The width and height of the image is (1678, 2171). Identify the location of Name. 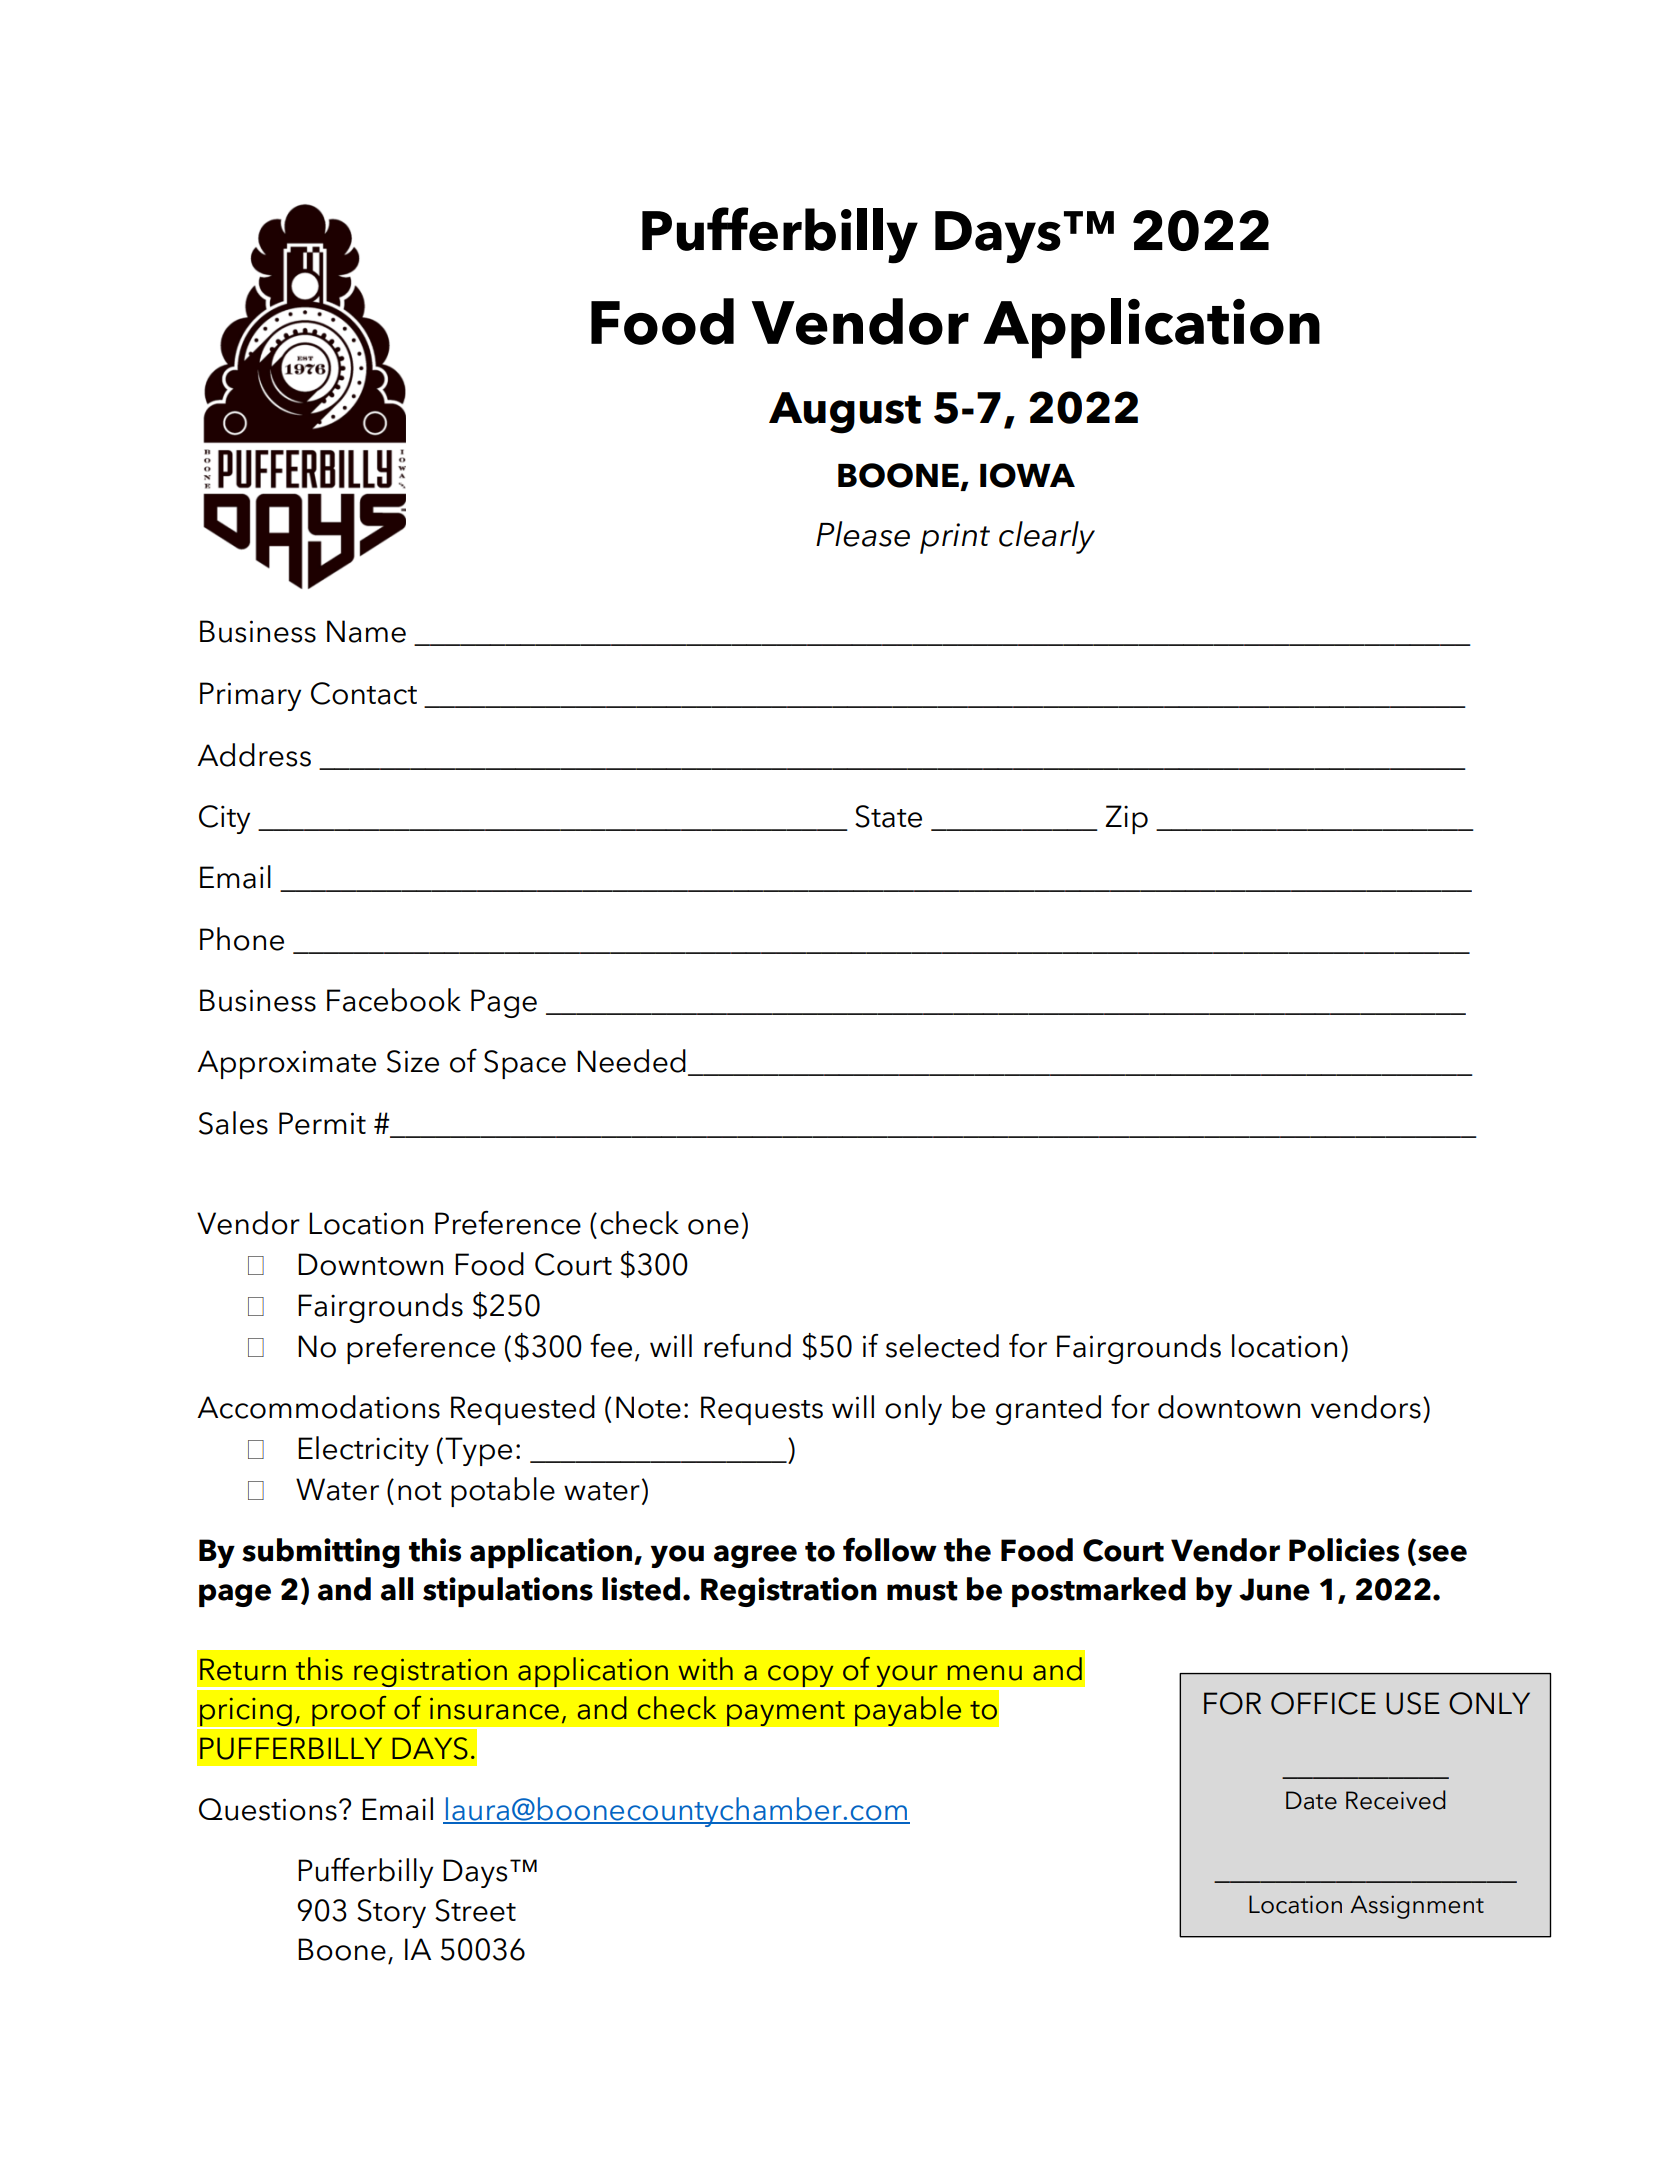
(366, 631).
